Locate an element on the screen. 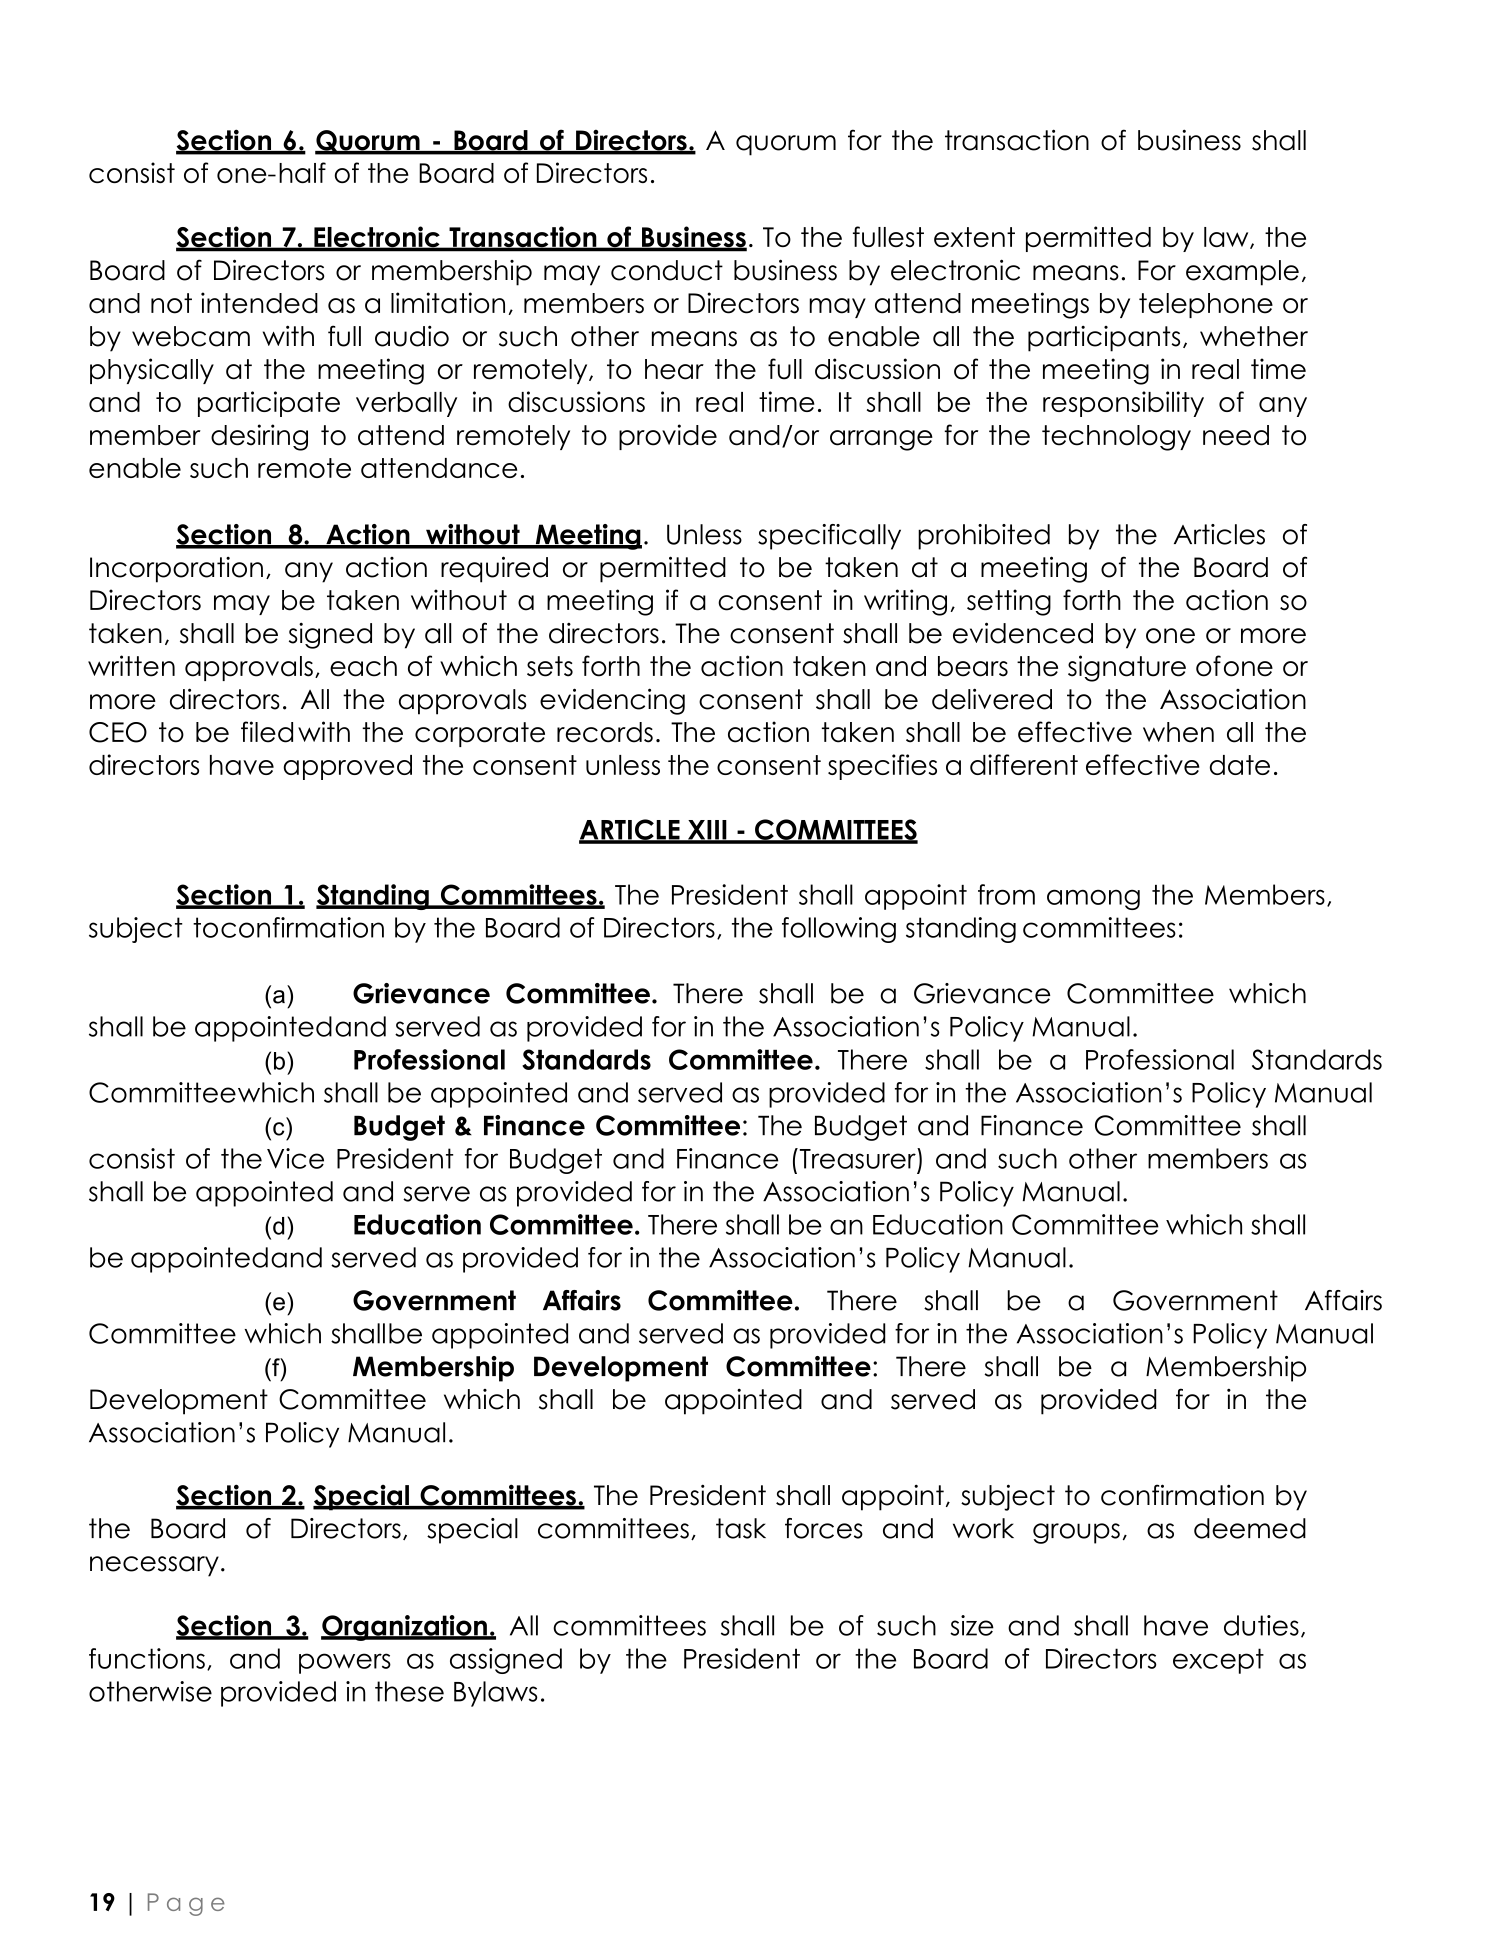 The width and height of the screenshot is (1497, 1937). records is located at coordinates (605, 732).
